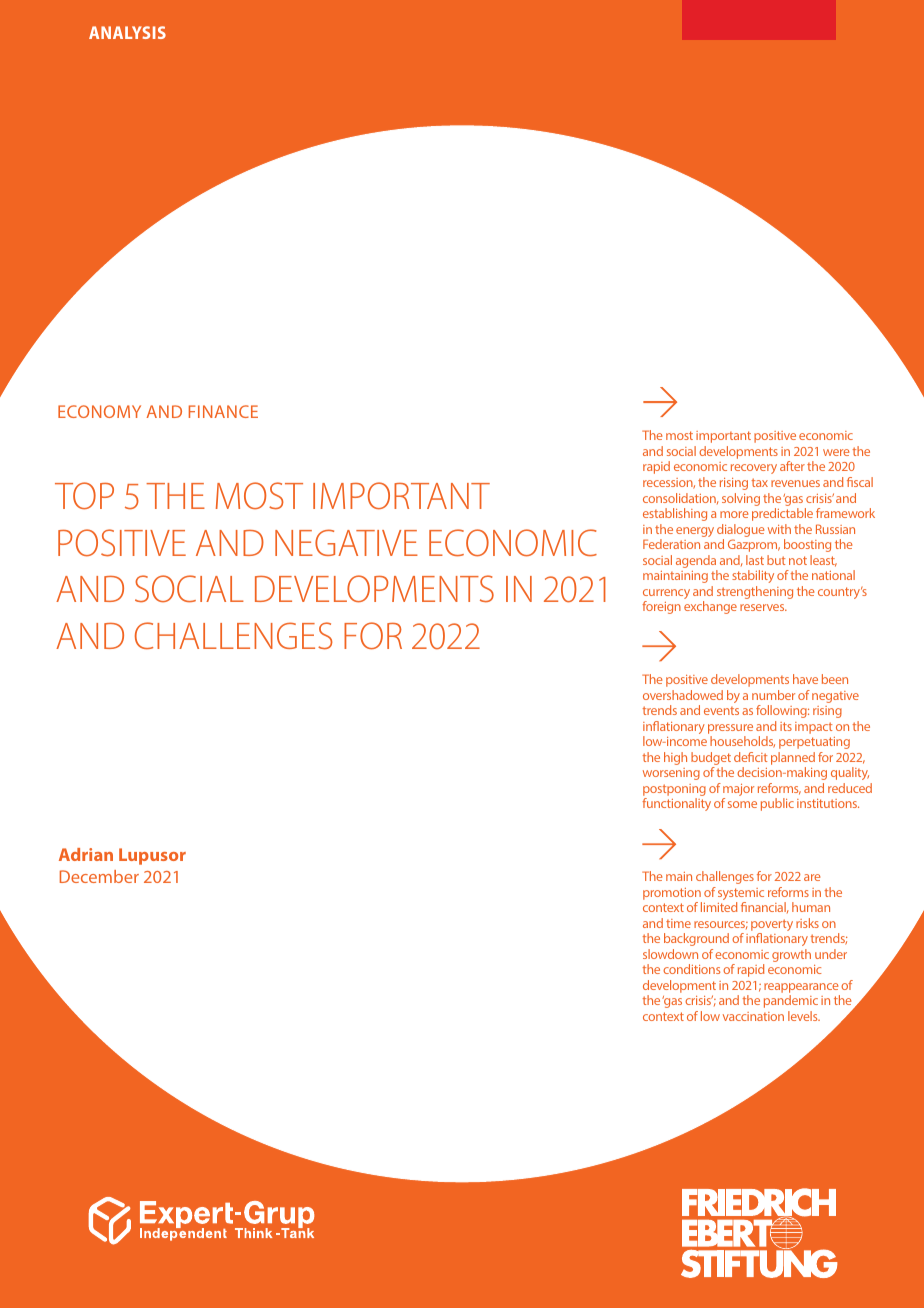 This document has width=924, height=1308. Describe the element at coordinates (836, 452) in the document. I see `were` at that location.
